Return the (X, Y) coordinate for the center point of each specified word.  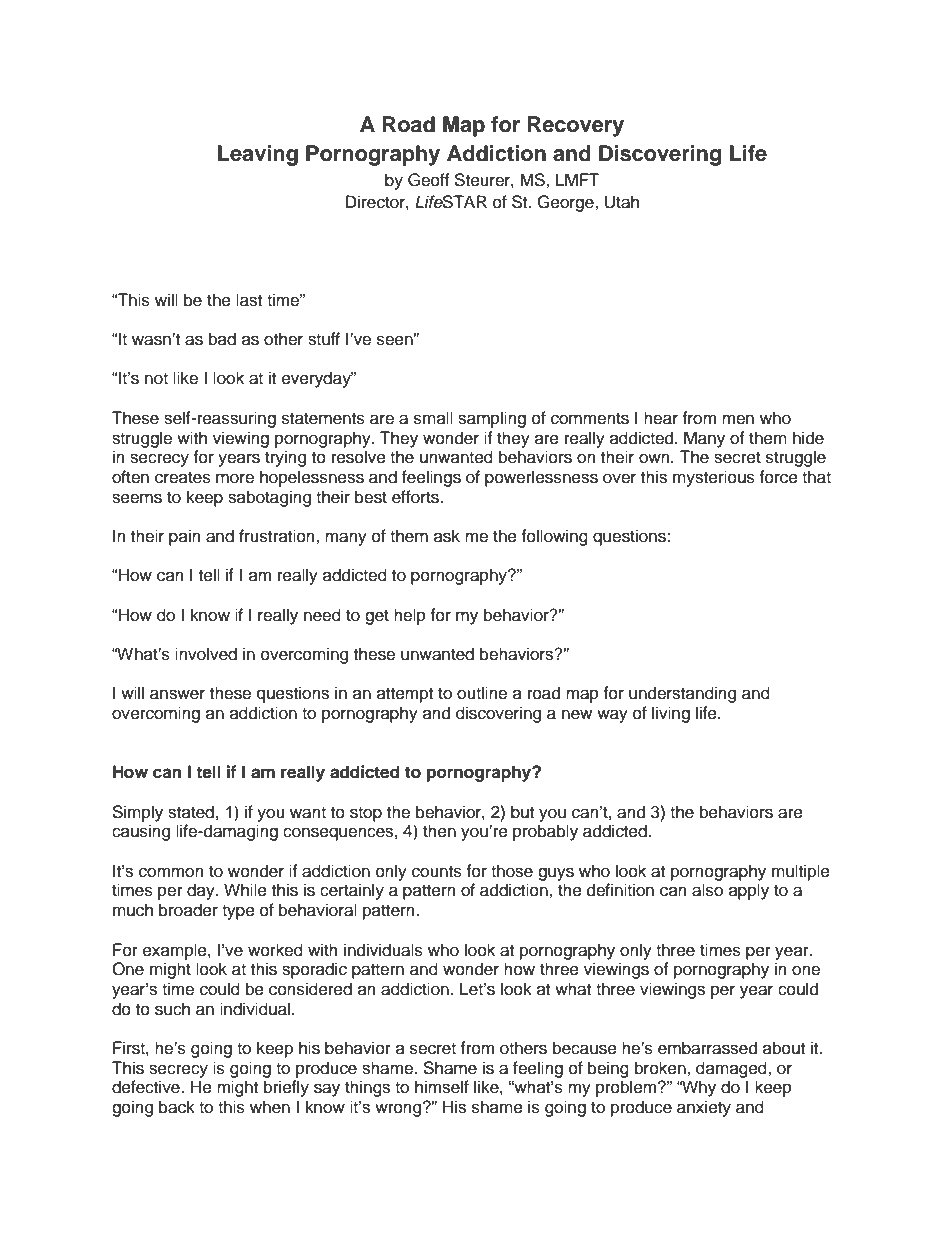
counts (437, 872)
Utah (622, 202)
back (177, 1107)
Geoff (429, 180)
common (171, 872)
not (156, 379)
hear (661, 418)
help (410, 616)
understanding (682, 694)
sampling (492, 419)
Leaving (258, 155)
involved (206, 654)
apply (749, 891)
